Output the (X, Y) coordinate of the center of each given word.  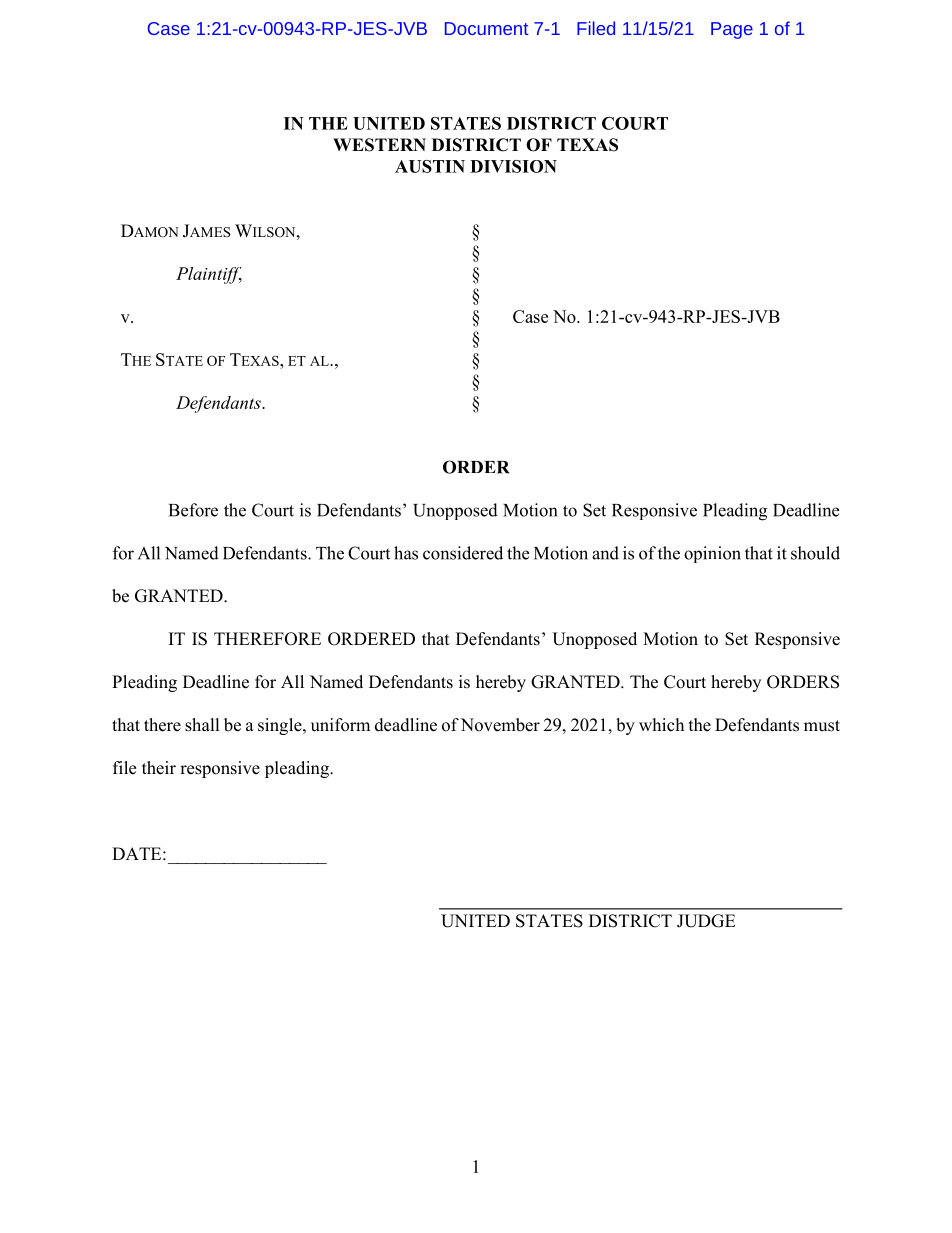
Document (486, 28)
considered (463, 553)
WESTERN (379, 145)
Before (193, 510)
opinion (712, 554)
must (822, 726)
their (159, 768)
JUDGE (706, 921)
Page (732, 30)
